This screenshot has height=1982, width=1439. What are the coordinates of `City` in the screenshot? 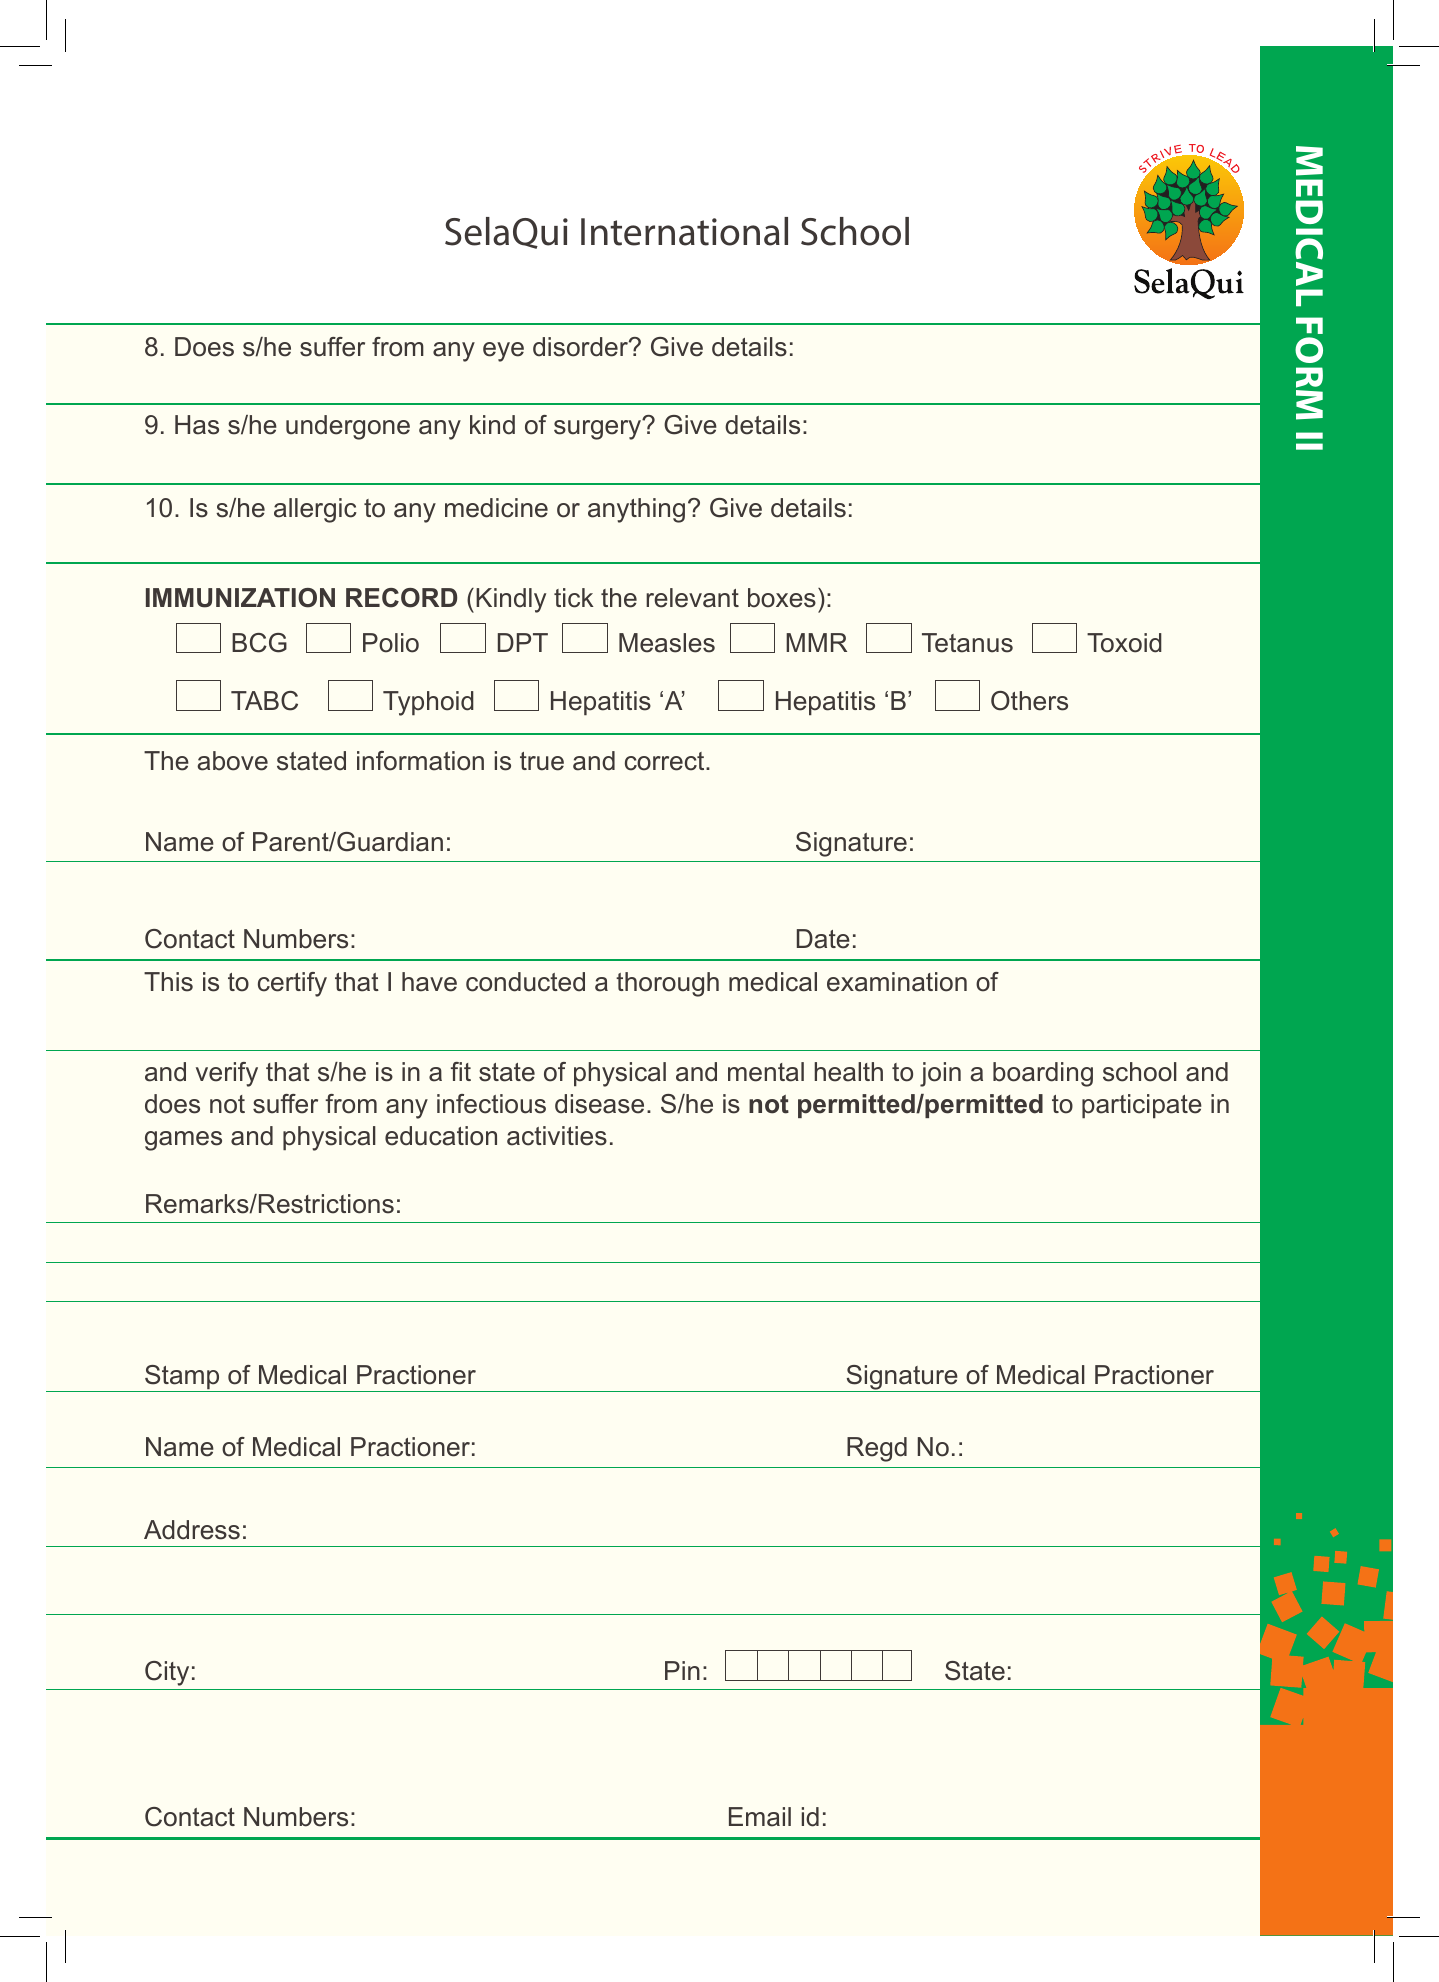 It's located at (167, 1673).
